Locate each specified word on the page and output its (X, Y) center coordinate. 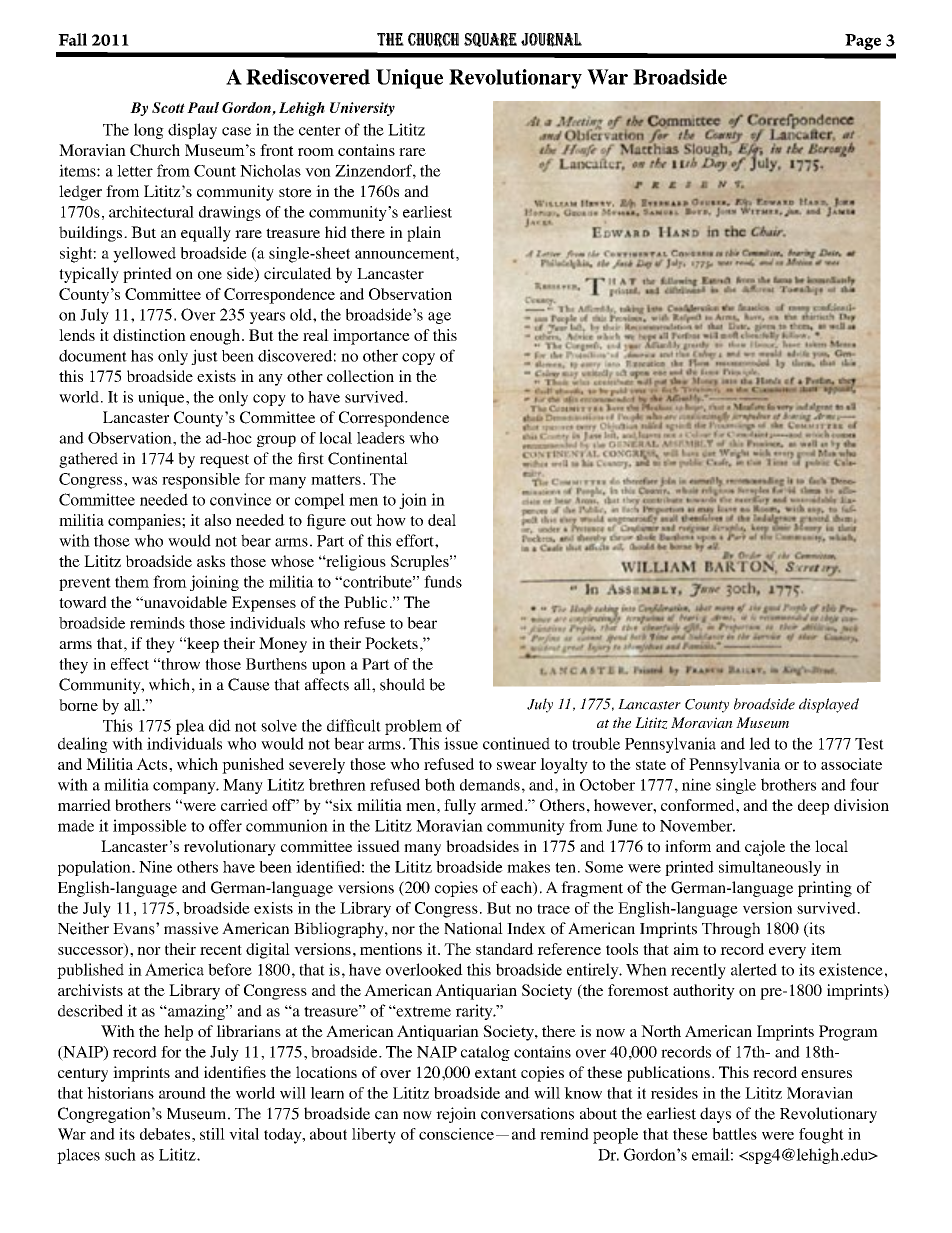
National (473, 928)
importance (371, 337)
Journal (551, 40)
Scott (168, 107)
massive (191, 928)
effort (416, 540)
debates (165, 1134)
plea (190, 727)
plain (424, 234)
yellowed (144, 255)
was (144, 480)
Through (731, 930)
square (490, 40)
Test (869, 744)
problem (413, 727)
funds (443, 581)
